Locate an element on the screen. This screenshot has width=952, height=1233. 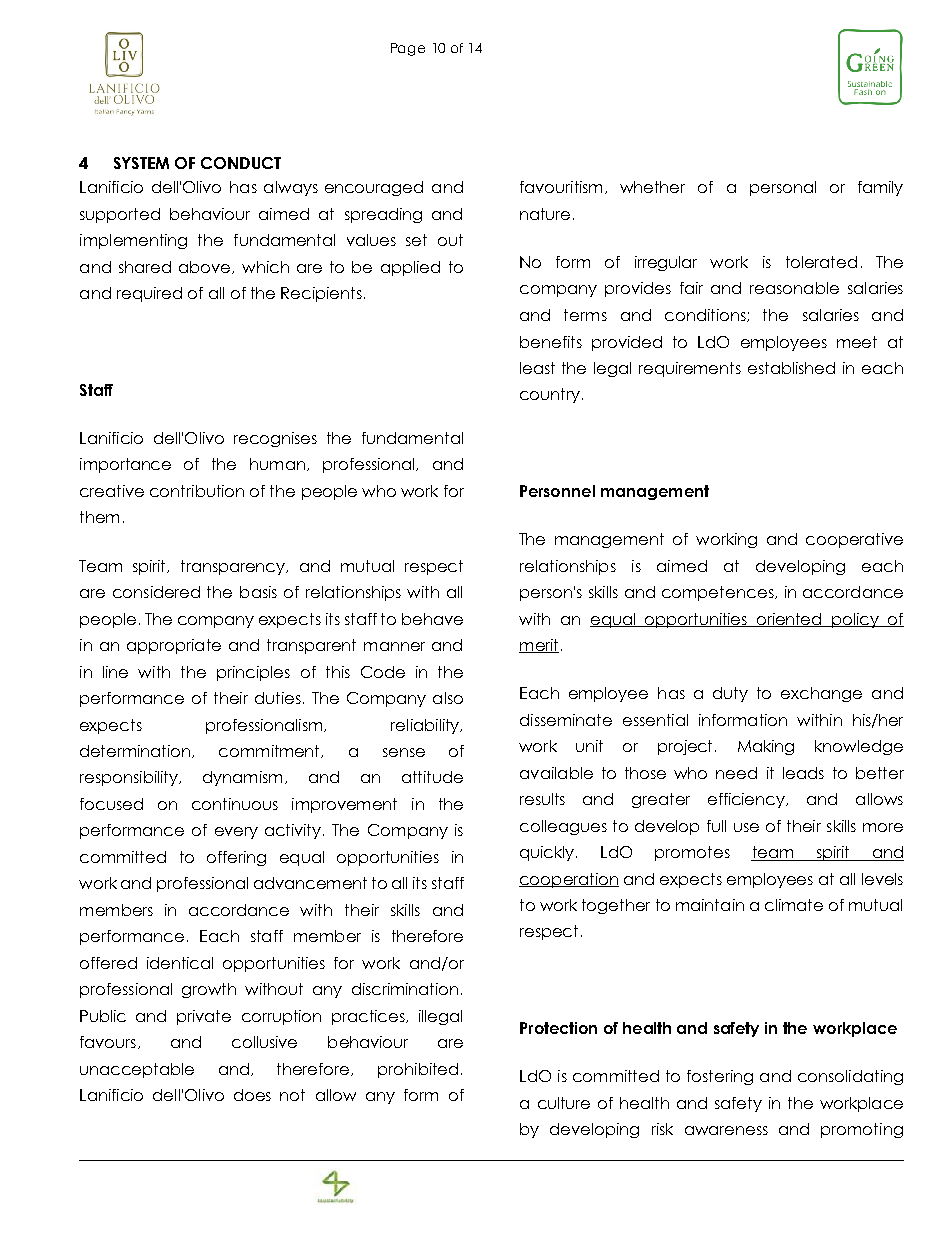
family is located at coordinates (880, 188).
